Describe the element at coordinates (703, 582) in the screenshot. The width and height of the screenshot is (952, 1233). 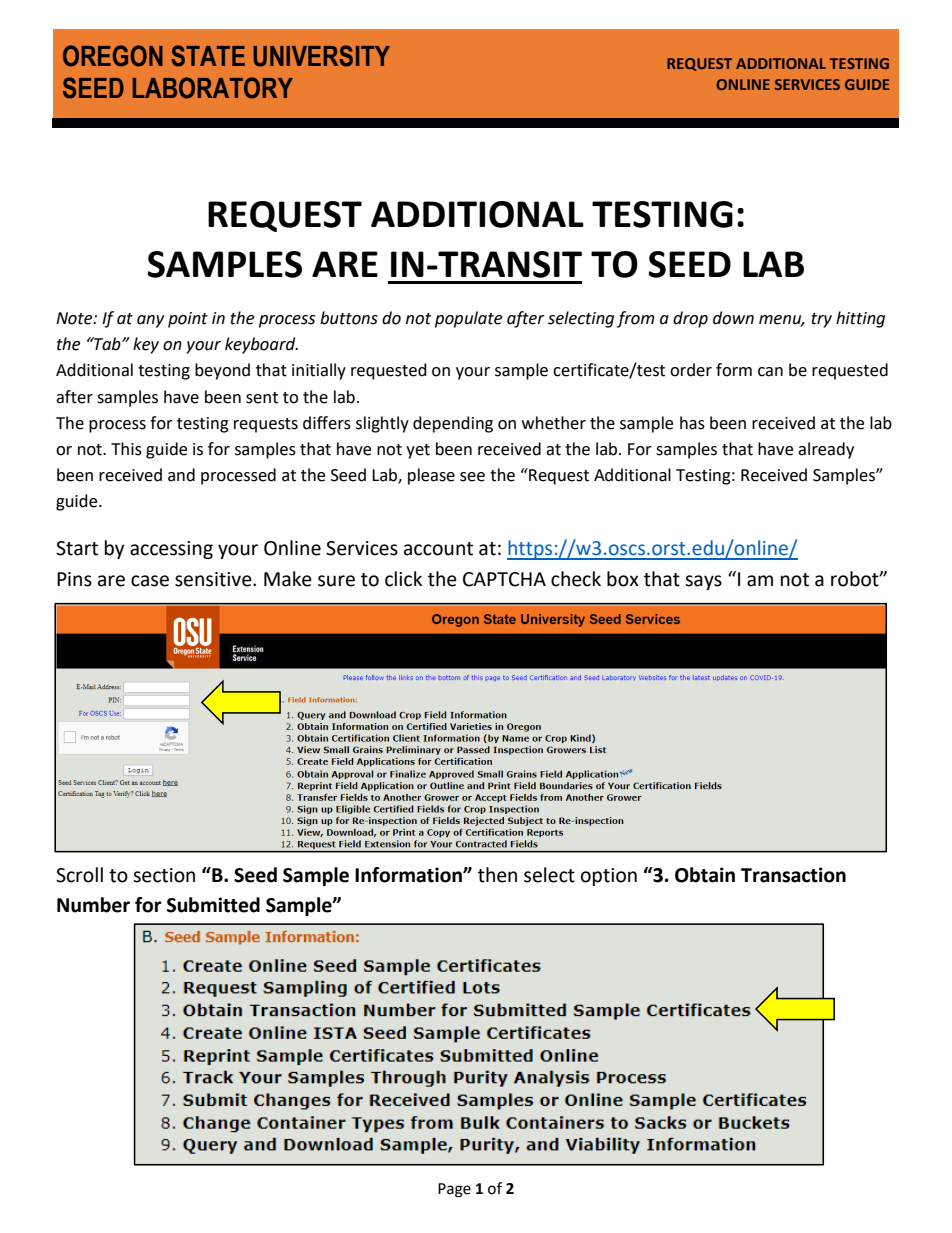
I see `says` at that location.
